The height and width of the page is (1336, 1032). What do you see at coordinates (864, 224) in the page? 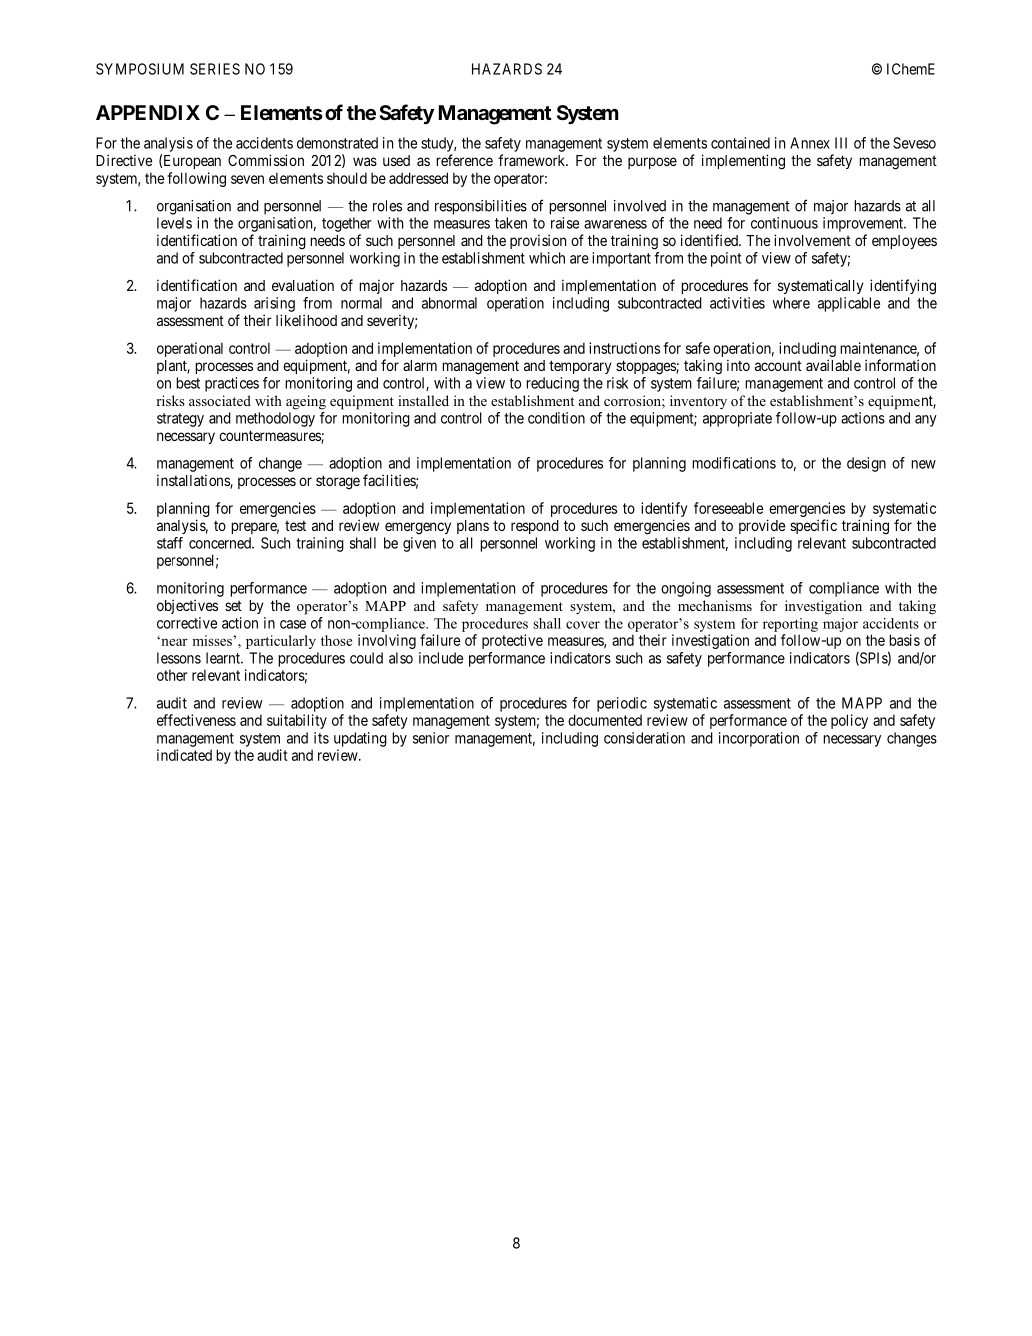
I see `improvement` at bounding box center [864, 224].
